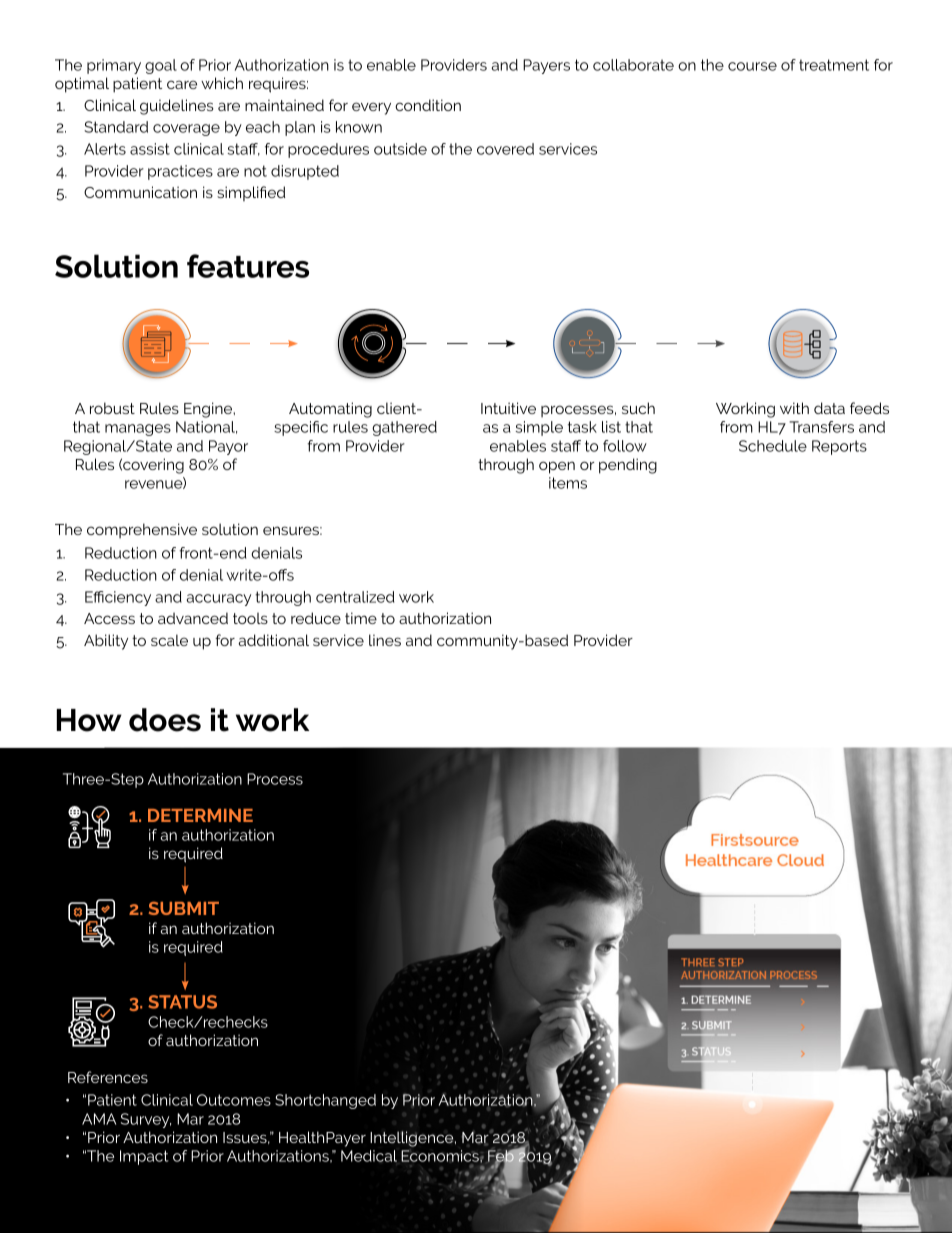 This document has height=1233, width=952. I want to click on condition, so click(428, 105).
